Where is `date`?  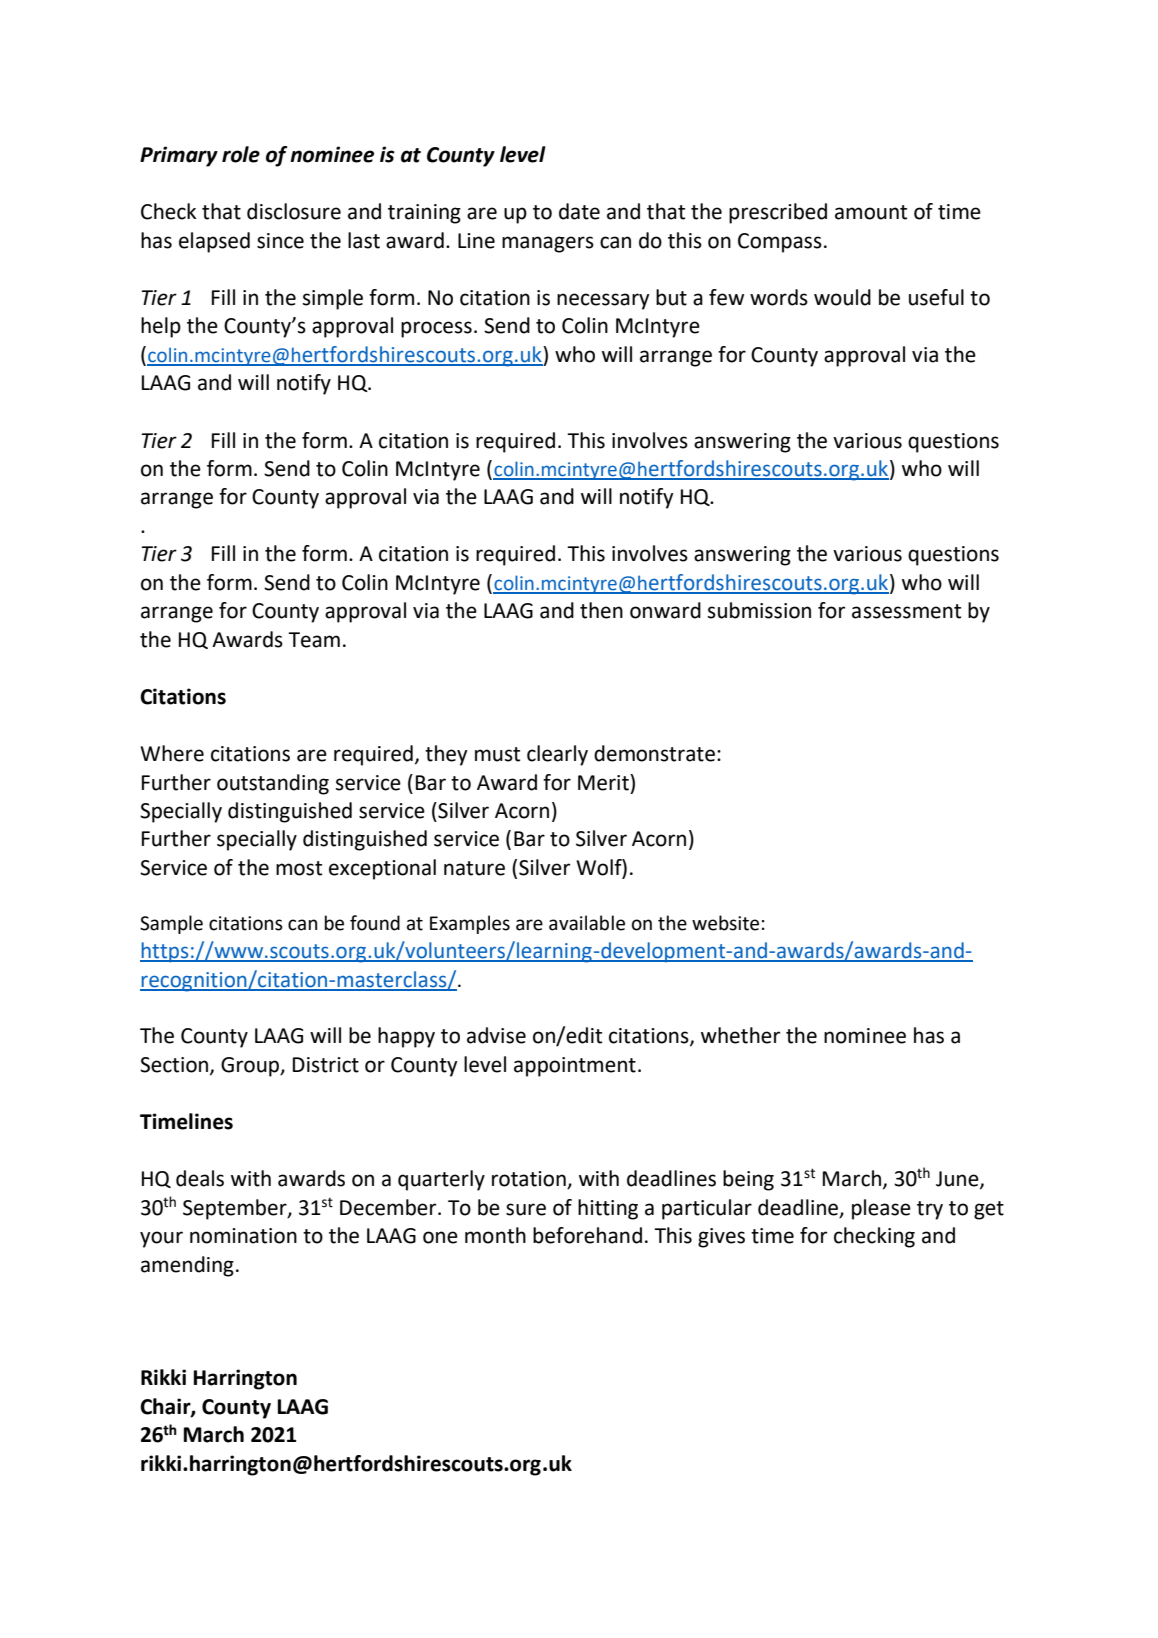 date is located at coordinates (579, 211).
